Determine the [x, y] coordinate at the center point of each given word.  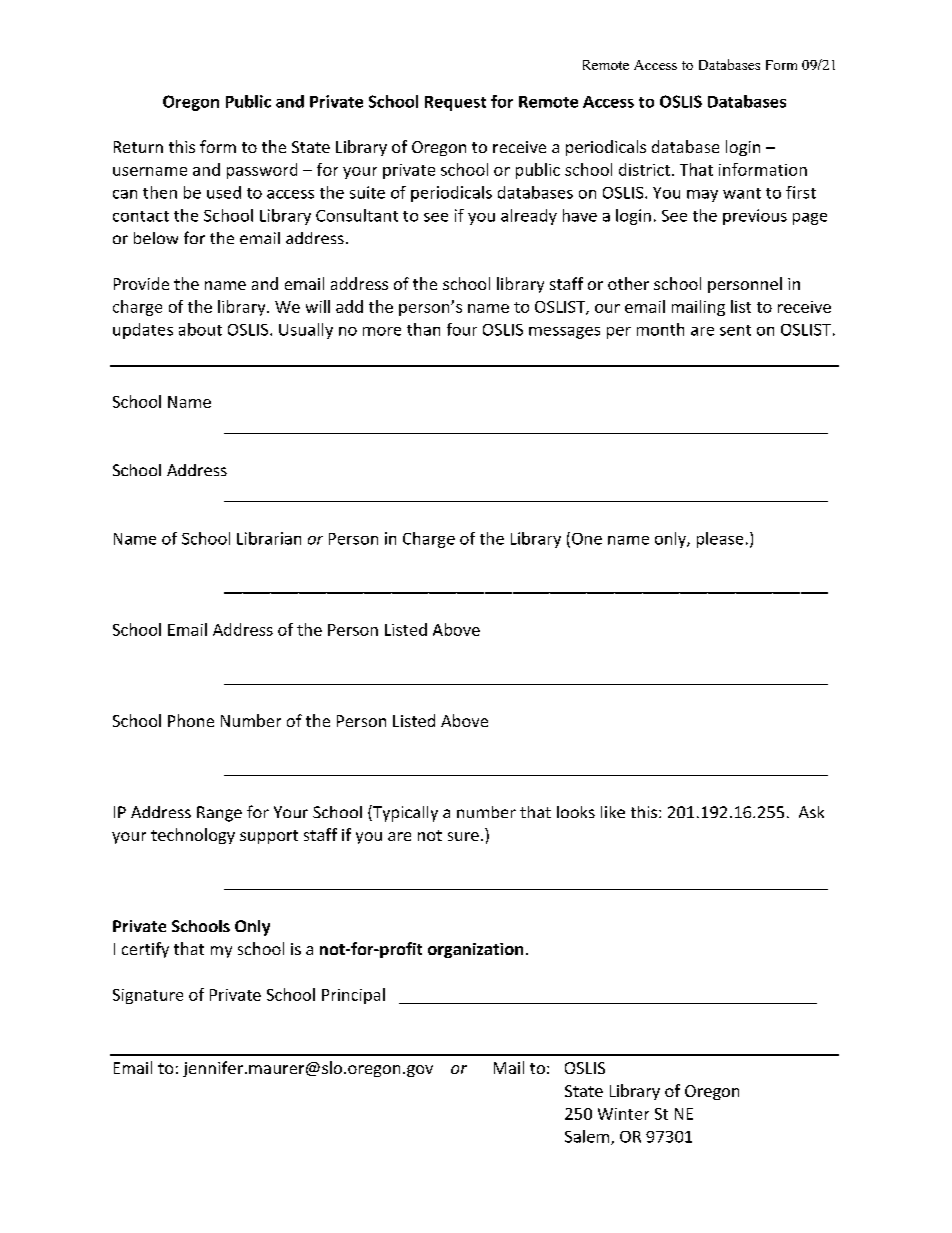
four [462, 329]
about [200, 329]
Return [138, 147]
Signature [148, 996]
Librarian [269, 538]
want [742, 193]
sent [735, 330]
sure [463, 836]
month [660, 329]
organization [475, 950]
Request [455, 103]
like [613, 812]
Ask [811, 812]
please [720, 540]
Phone [191, 720]
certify [145, 950]
